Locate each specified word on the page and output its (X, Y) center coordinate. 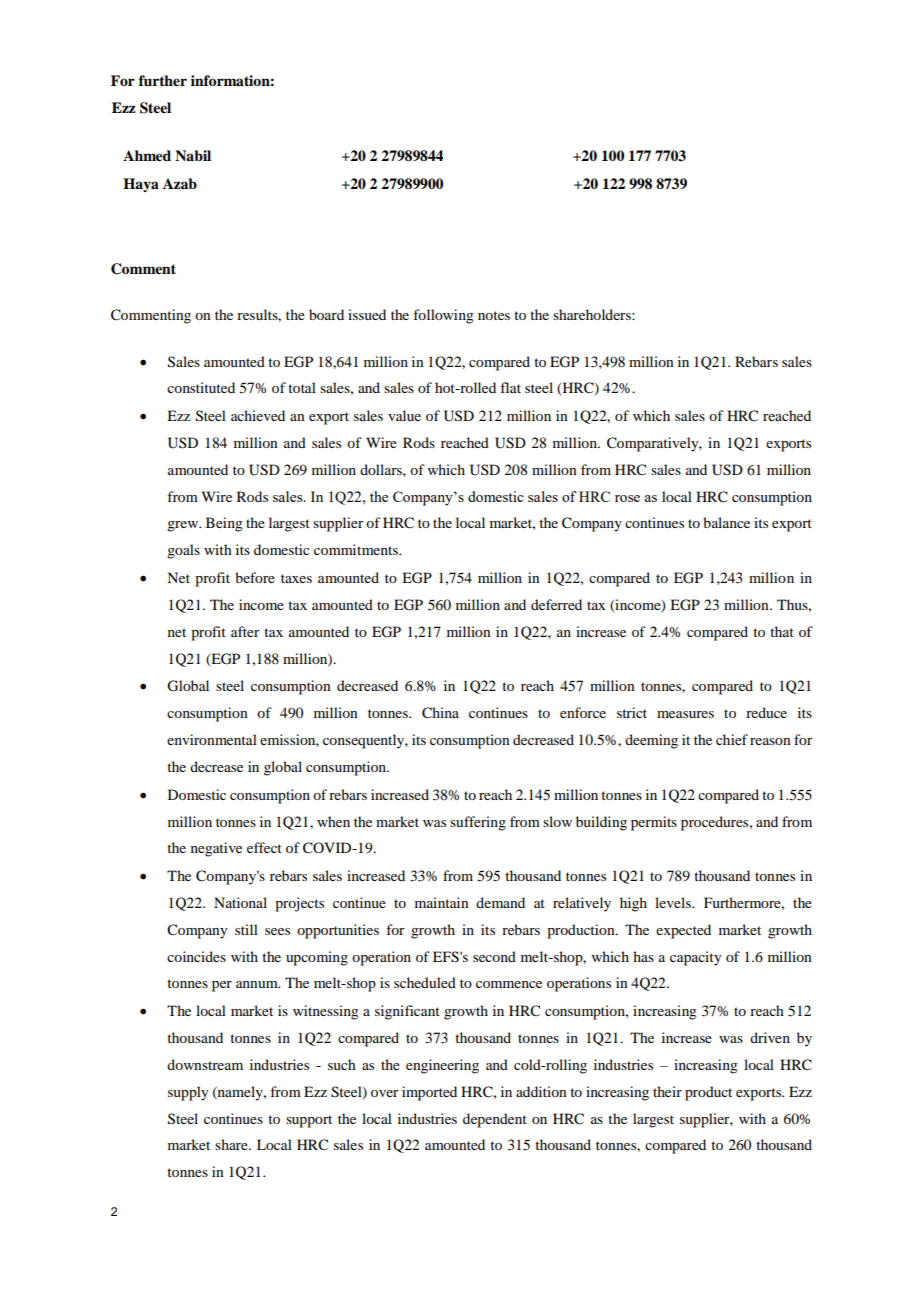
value (404, 415)
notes (494, 315)
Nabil (193, 155)
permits (654, 823)
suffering (478, 823)
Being (224, 524)
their (667, 1091)
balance (726, 522)
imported (429, 1093)
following (443, 316)
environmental (212, 739)
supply (188, 1093)
